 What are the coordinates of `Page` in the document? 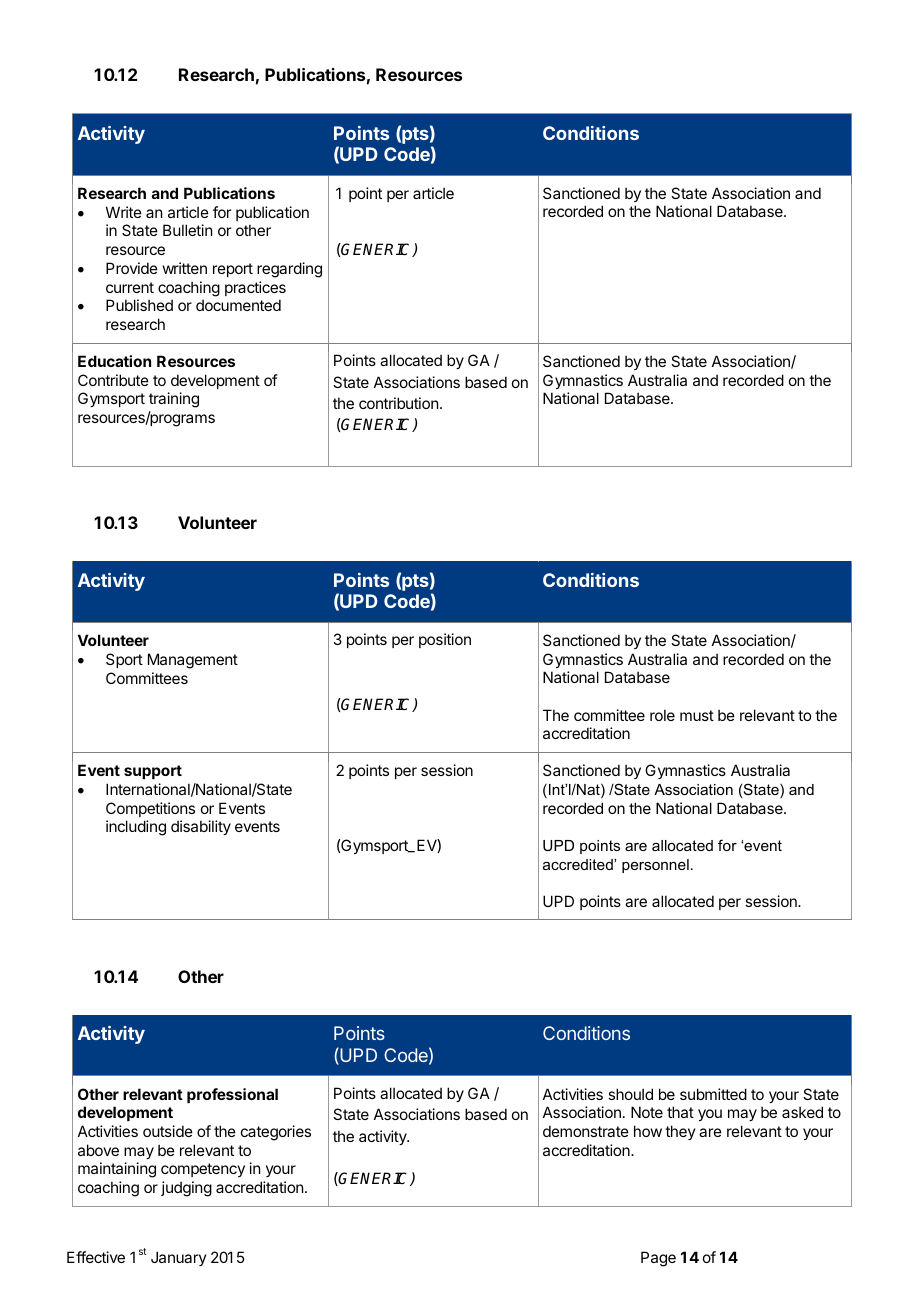 It's located at (658, 1259).
